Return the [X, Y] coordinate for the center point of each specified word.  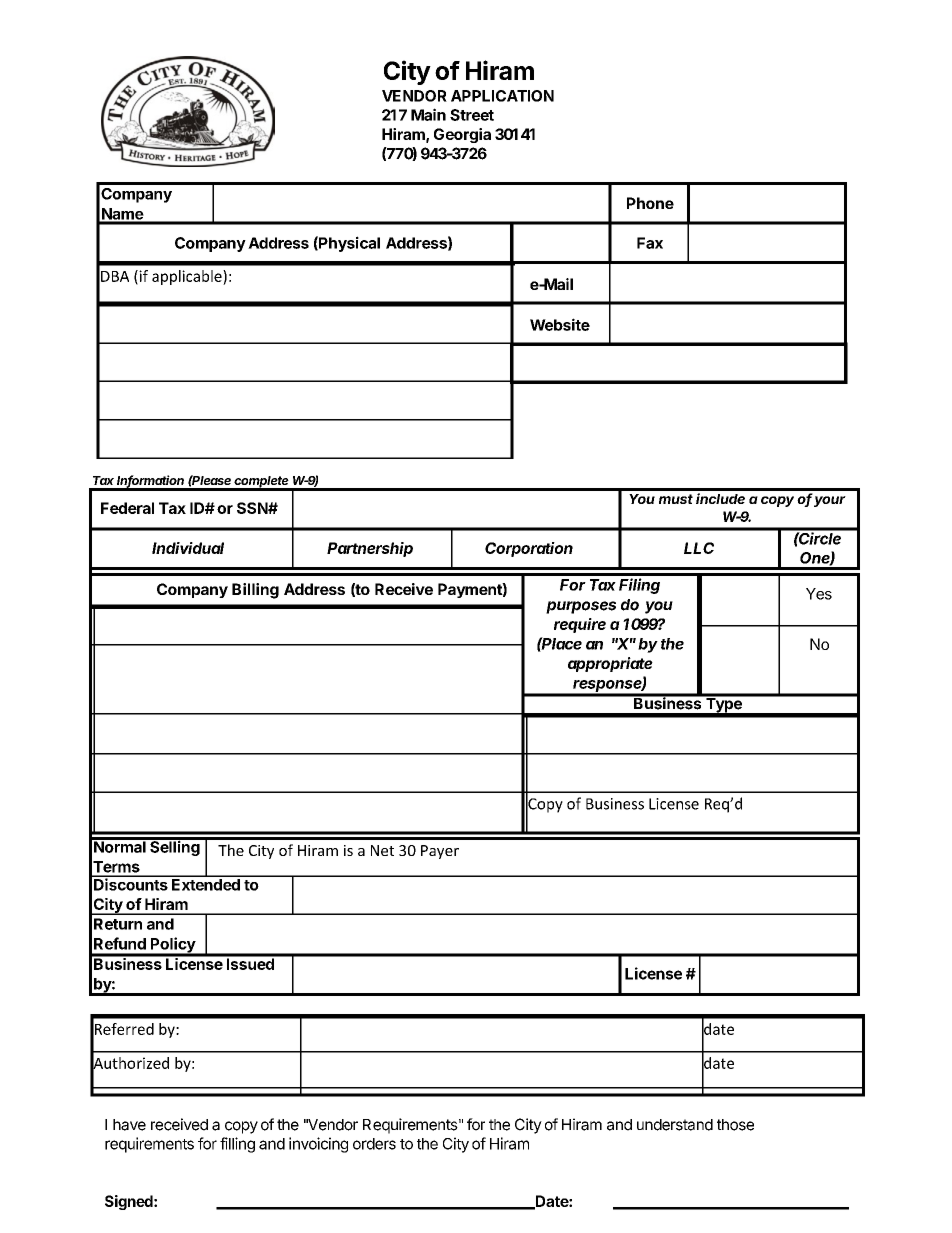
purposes [581, 607]
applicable [188, 277]
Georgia [462, 135]
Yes [819, 594]
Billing [255, 591]
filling [237, 1145]
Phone [650, 203]
